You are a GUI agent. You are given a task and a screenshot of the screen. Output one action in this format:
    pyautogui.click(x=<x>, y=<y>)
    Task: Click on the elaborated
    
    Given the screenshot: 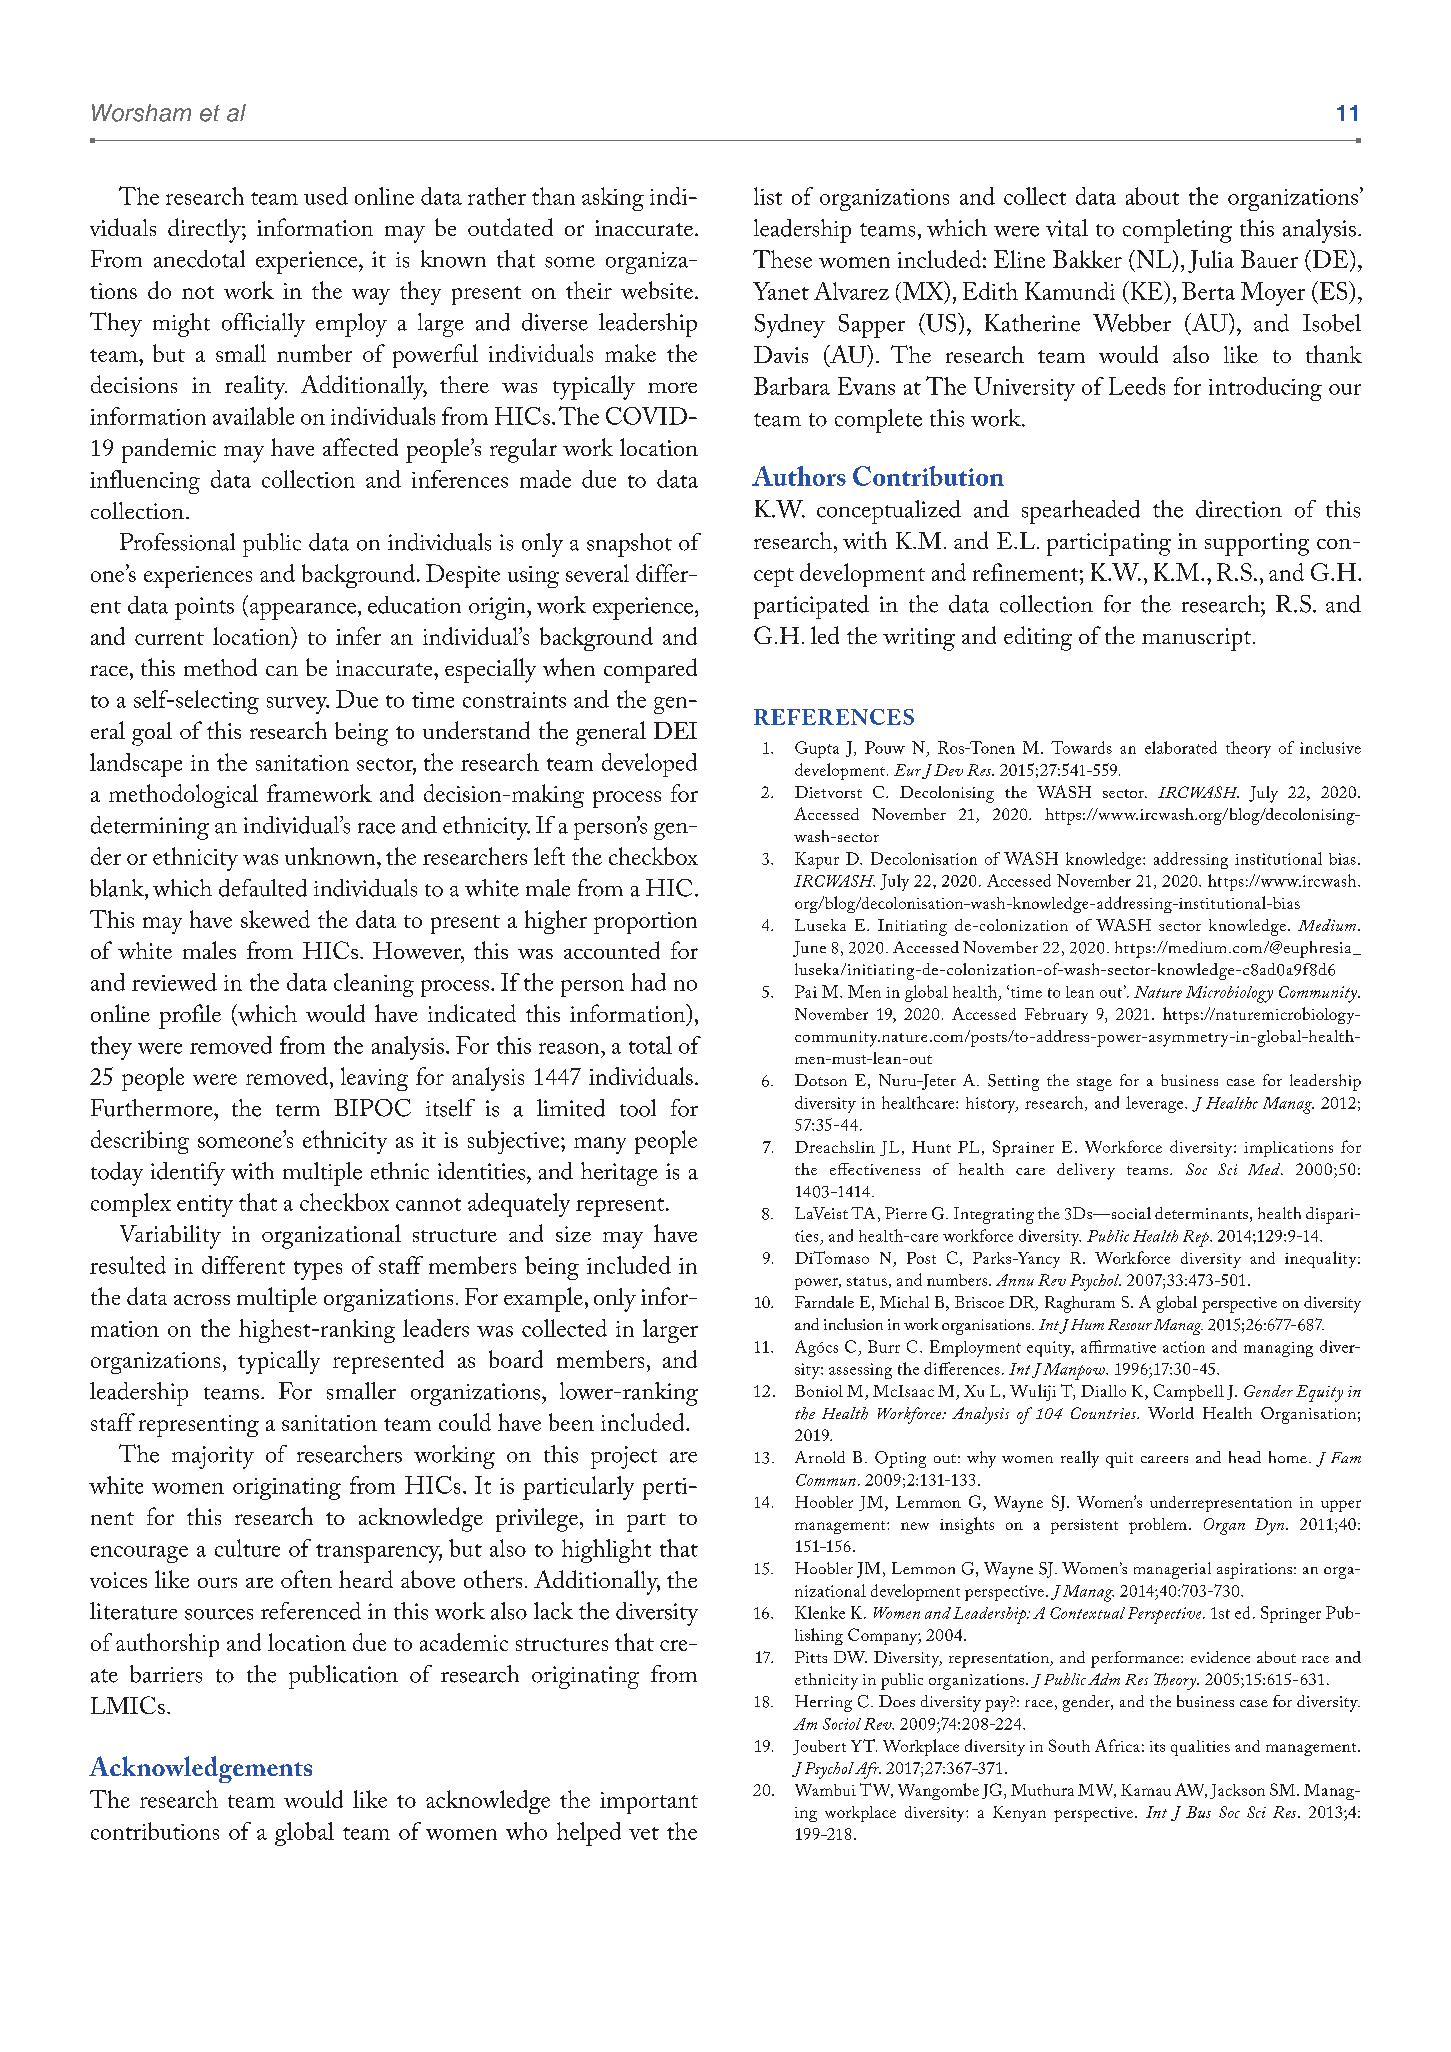 What is the action you would take?
    pyautogui.click(x=1181, y=747)
